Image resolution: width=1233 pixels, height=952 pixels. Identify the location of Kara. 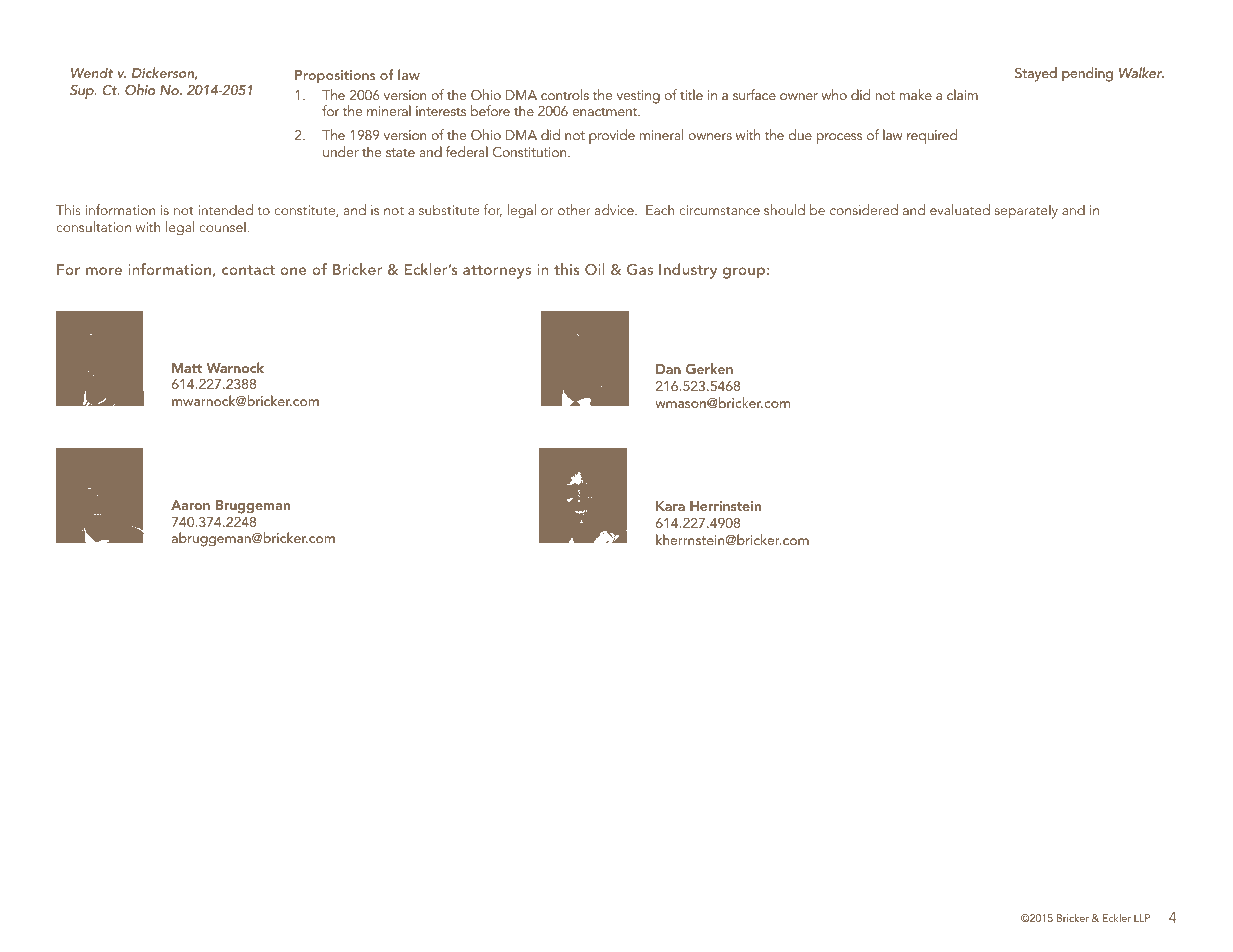
(670, 506).
